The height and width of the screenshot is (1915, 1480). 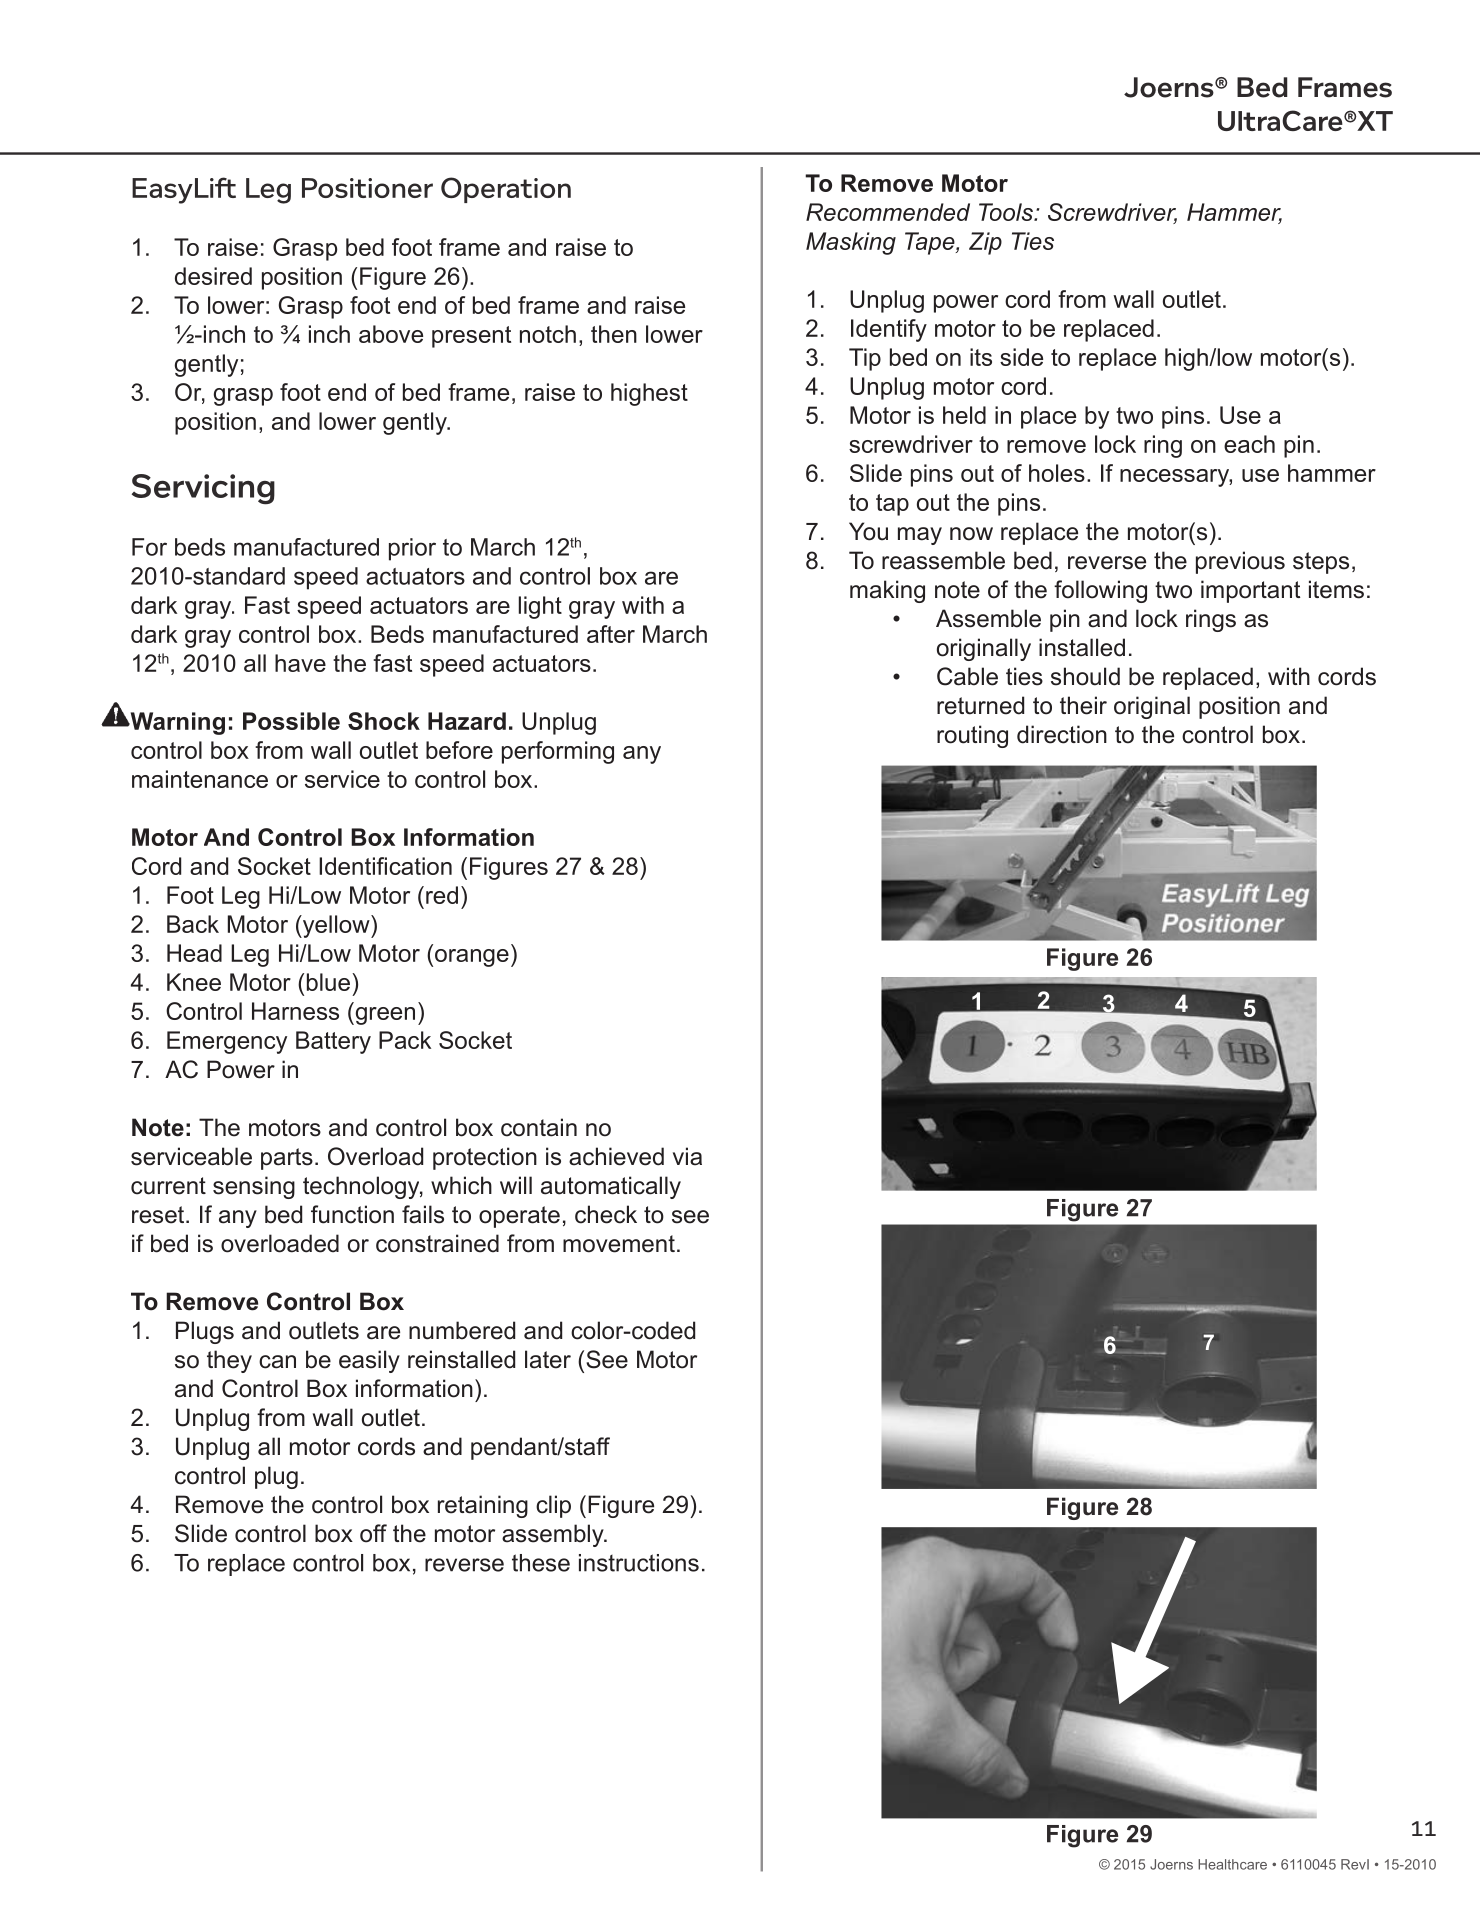 I want to click on off, so click(x=373, y=1533).
